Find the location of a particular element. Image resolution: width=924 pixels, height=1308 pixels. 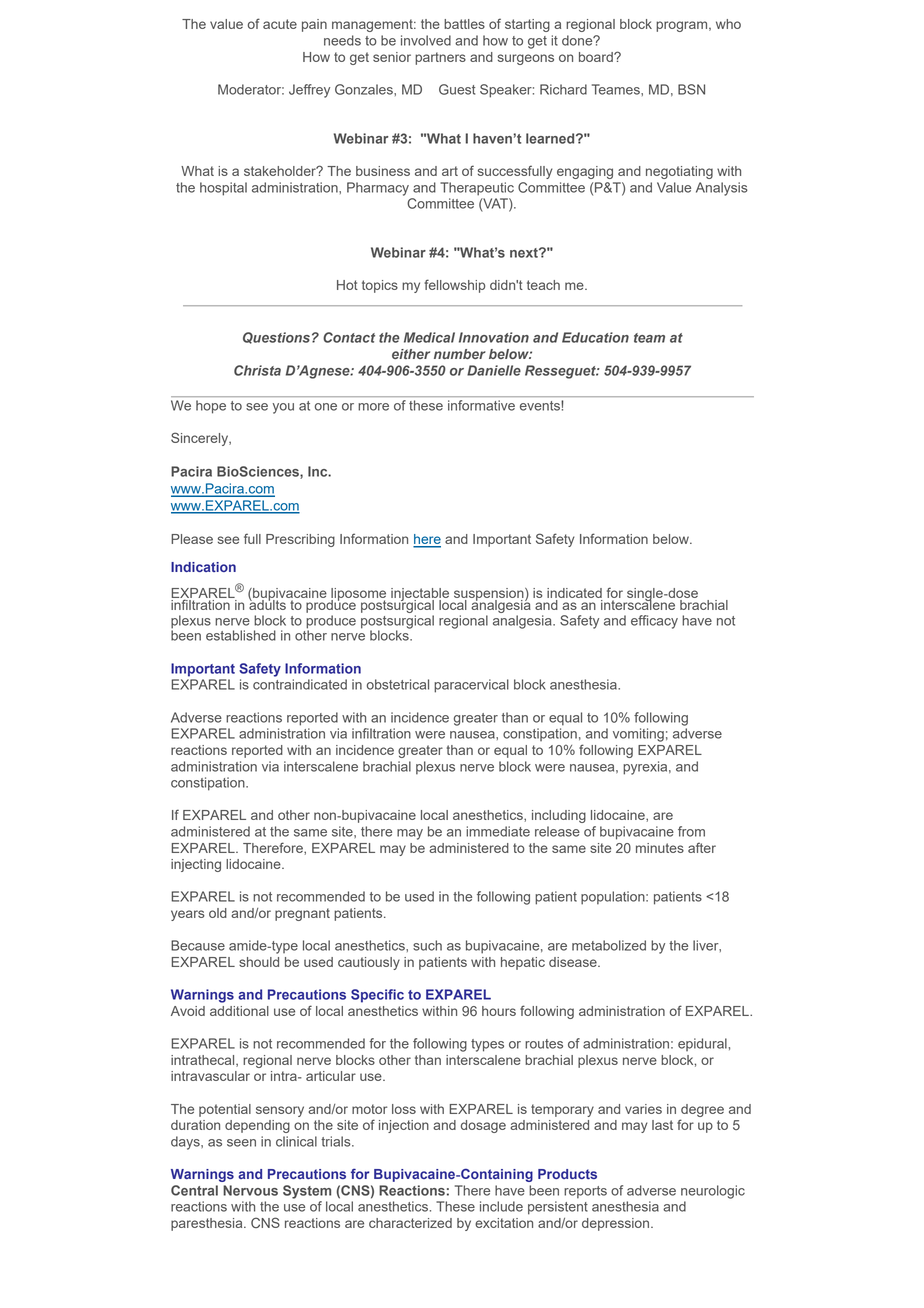

include is located at coordinates (501, 1206).
